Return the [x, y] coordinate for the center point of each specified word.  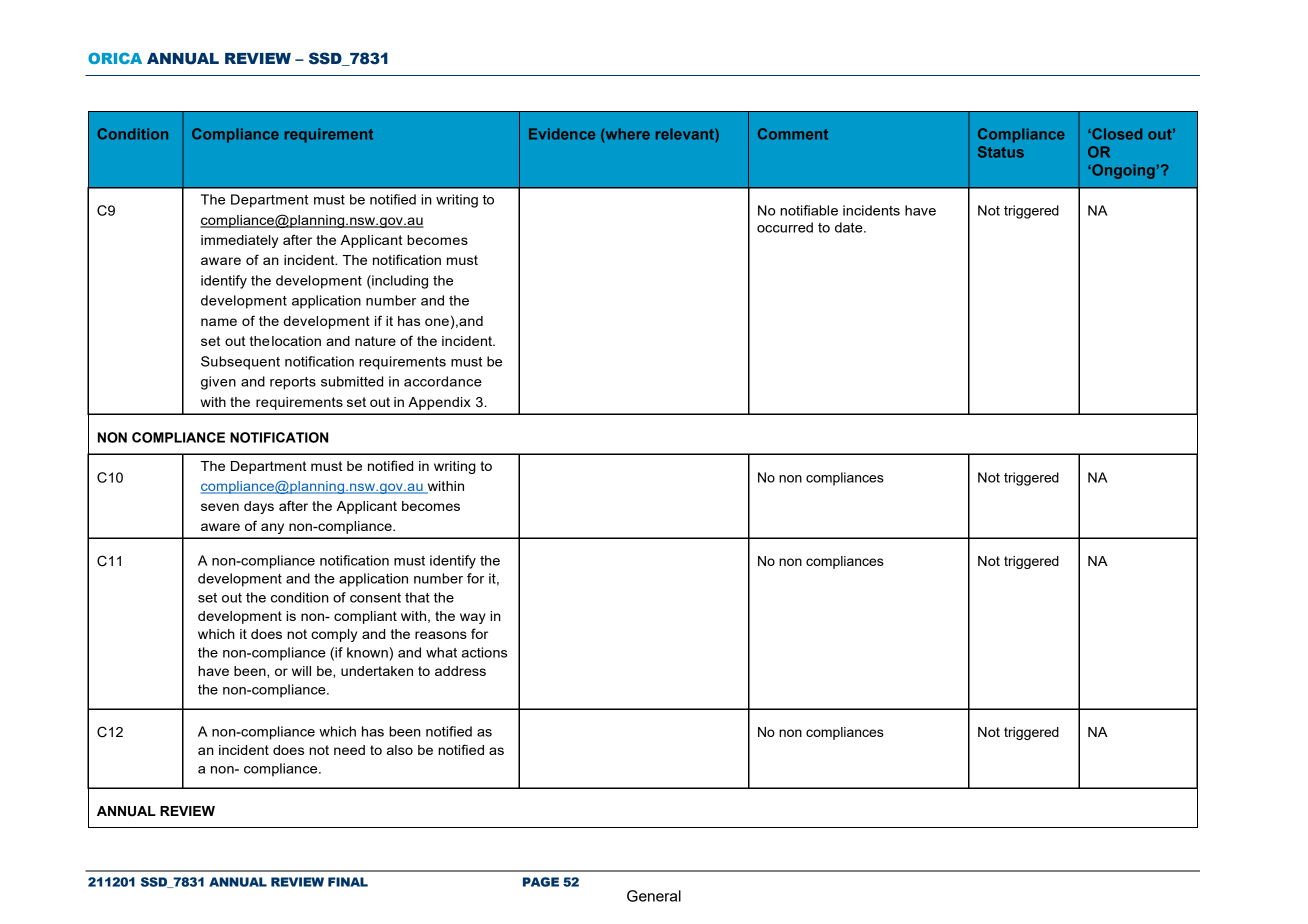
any [272, 528]
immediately [239, 241]
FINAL [348, 882]
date [850, 227]
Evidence [562, 134]
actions [484, 652]
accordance [443, 381]
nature [375, 341]
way [473, 618]
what [441, 652]
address [460, 671]
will [301, 671]
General [654, 896]
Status [1001, 152]
